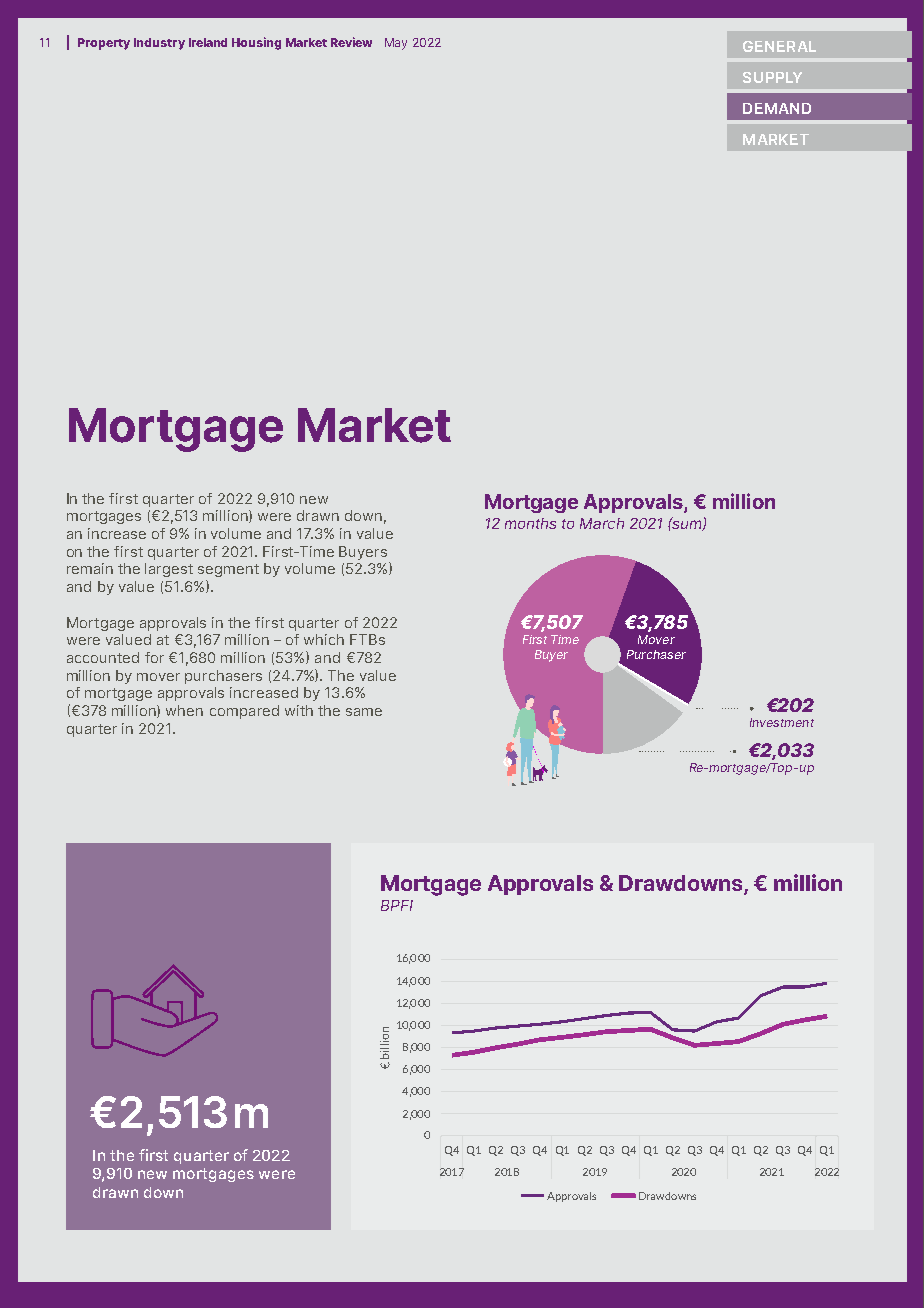 Image resolution: width=924 pixels, height=1308 pixels. I want to click on March, so click(602, 523).
